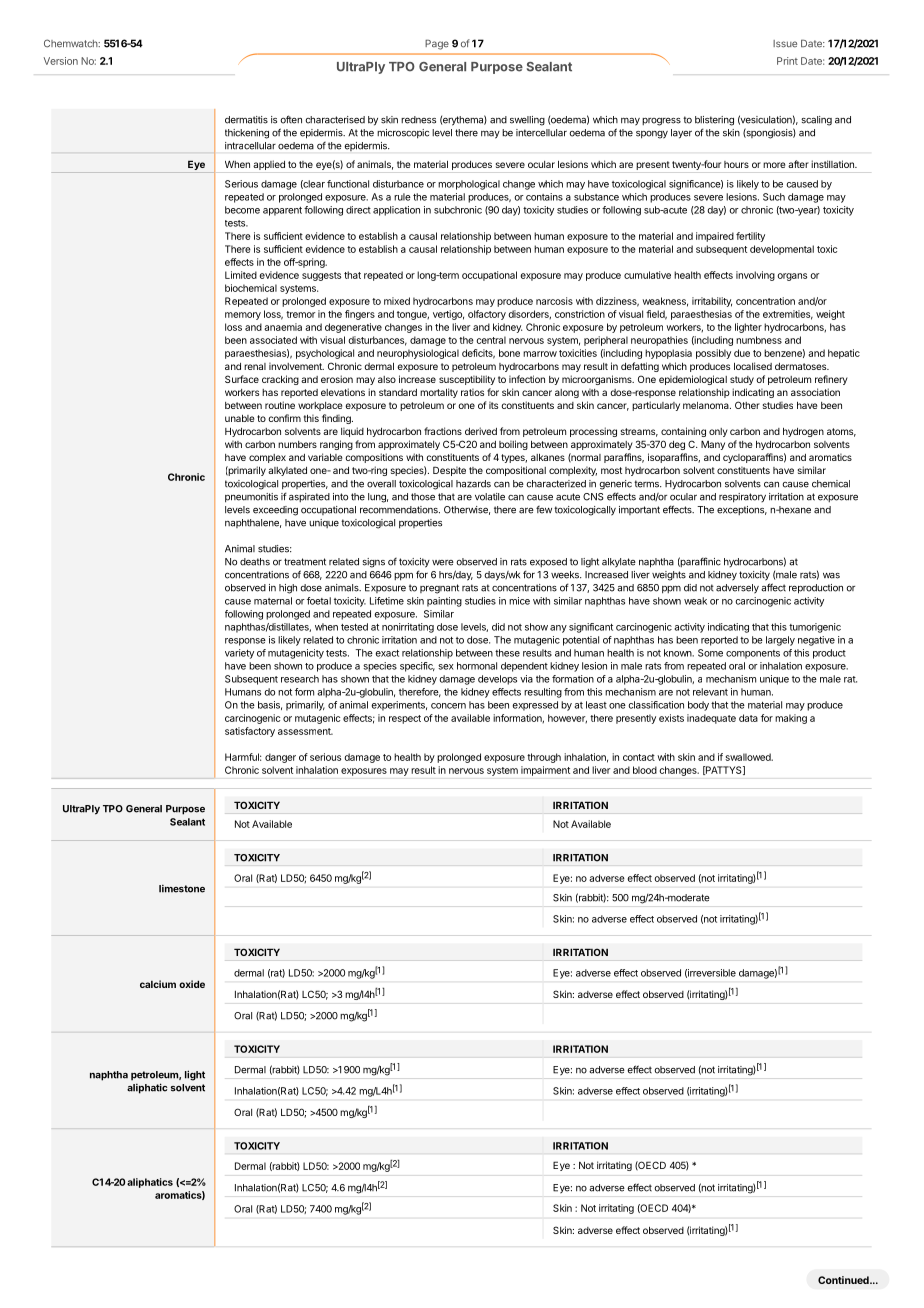 The width and height of the screenshot is (924, 1308). What do you see at coordinates (158, 984) in the screenshot?
I see `calcium` at bounding box center [158, 984].
